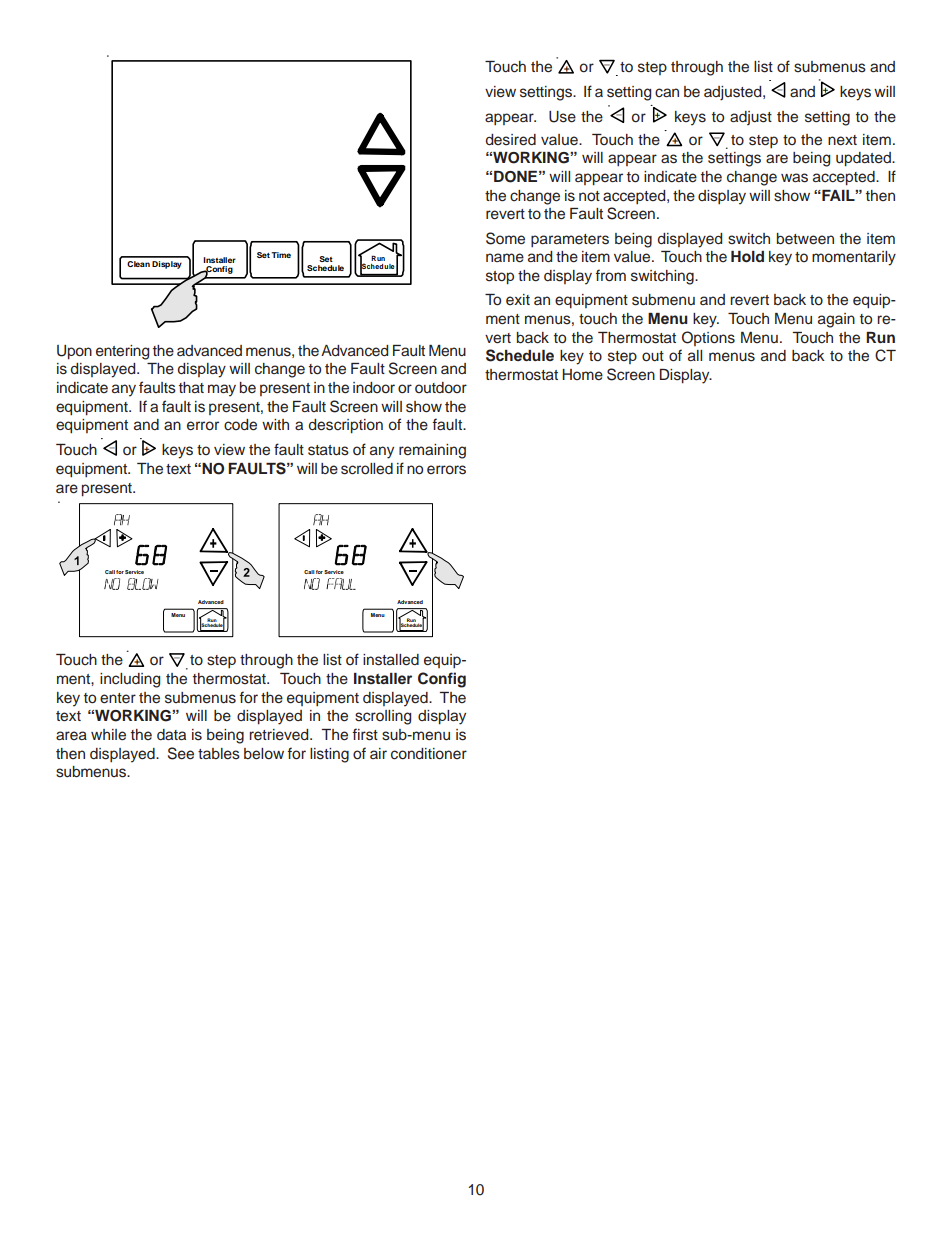  What do you see at coordinates (383, 717) in the document?
I see `scrolling` at bounding box center [383, 717].
